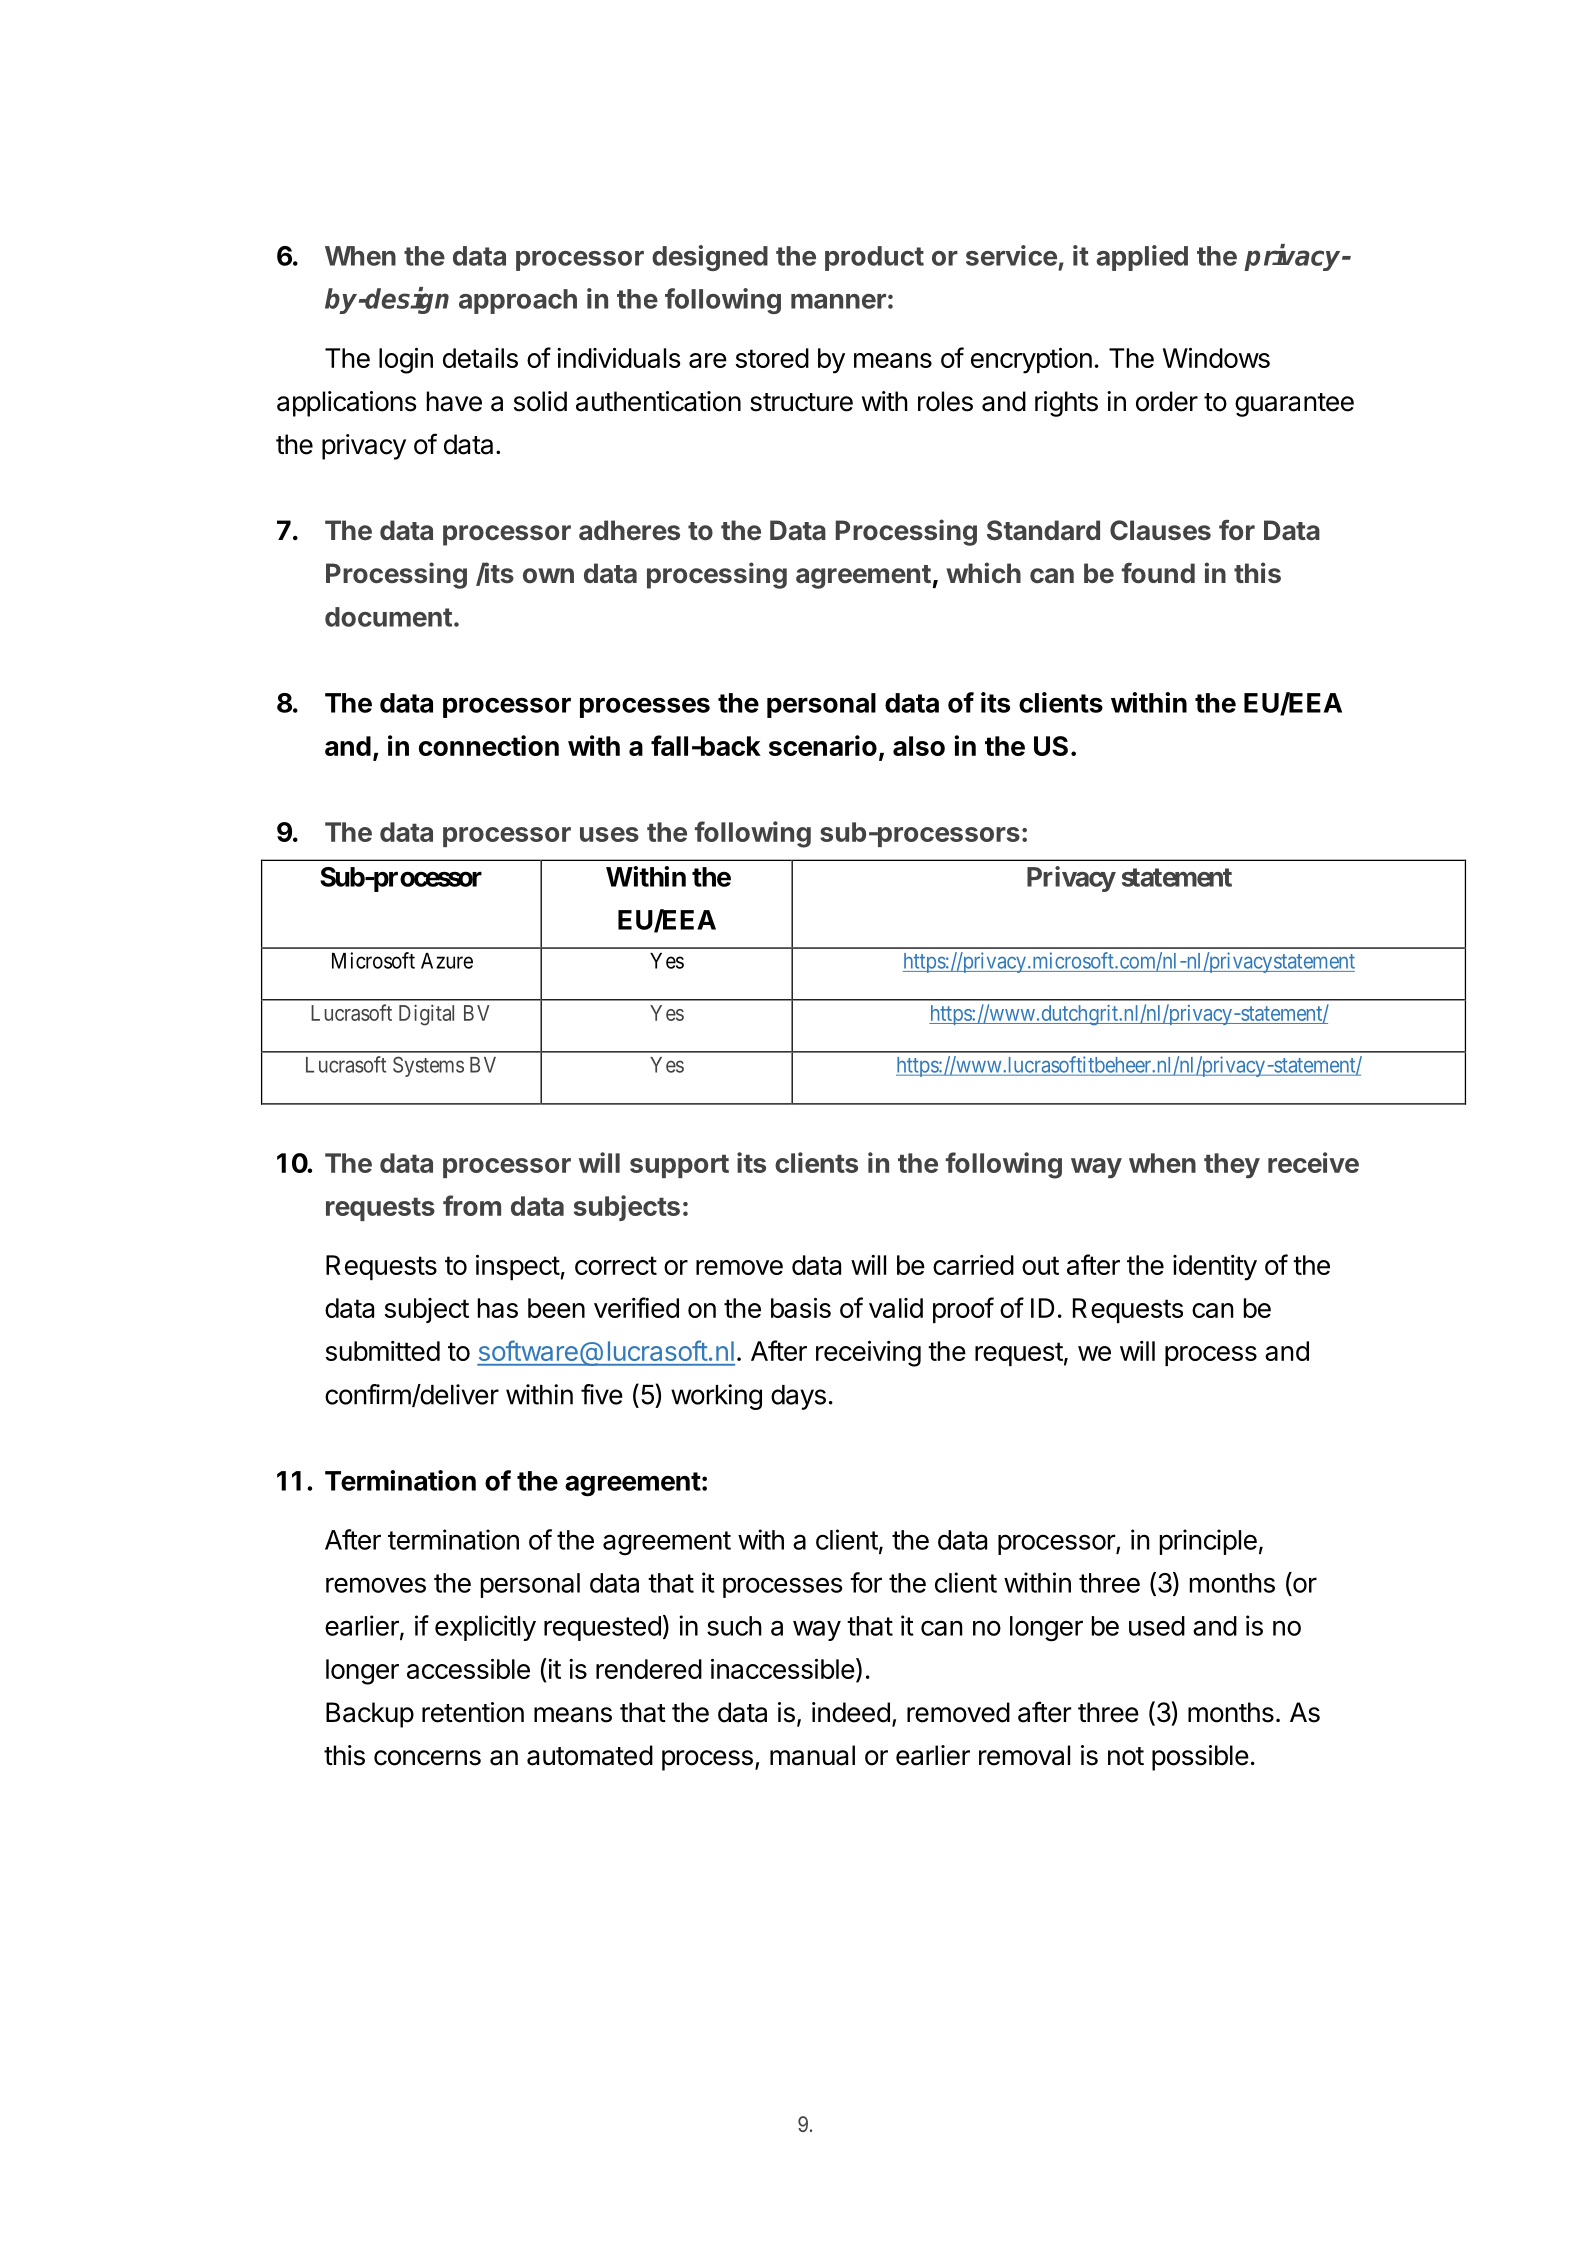  I want to click on identity, so click(1215, 1268).
